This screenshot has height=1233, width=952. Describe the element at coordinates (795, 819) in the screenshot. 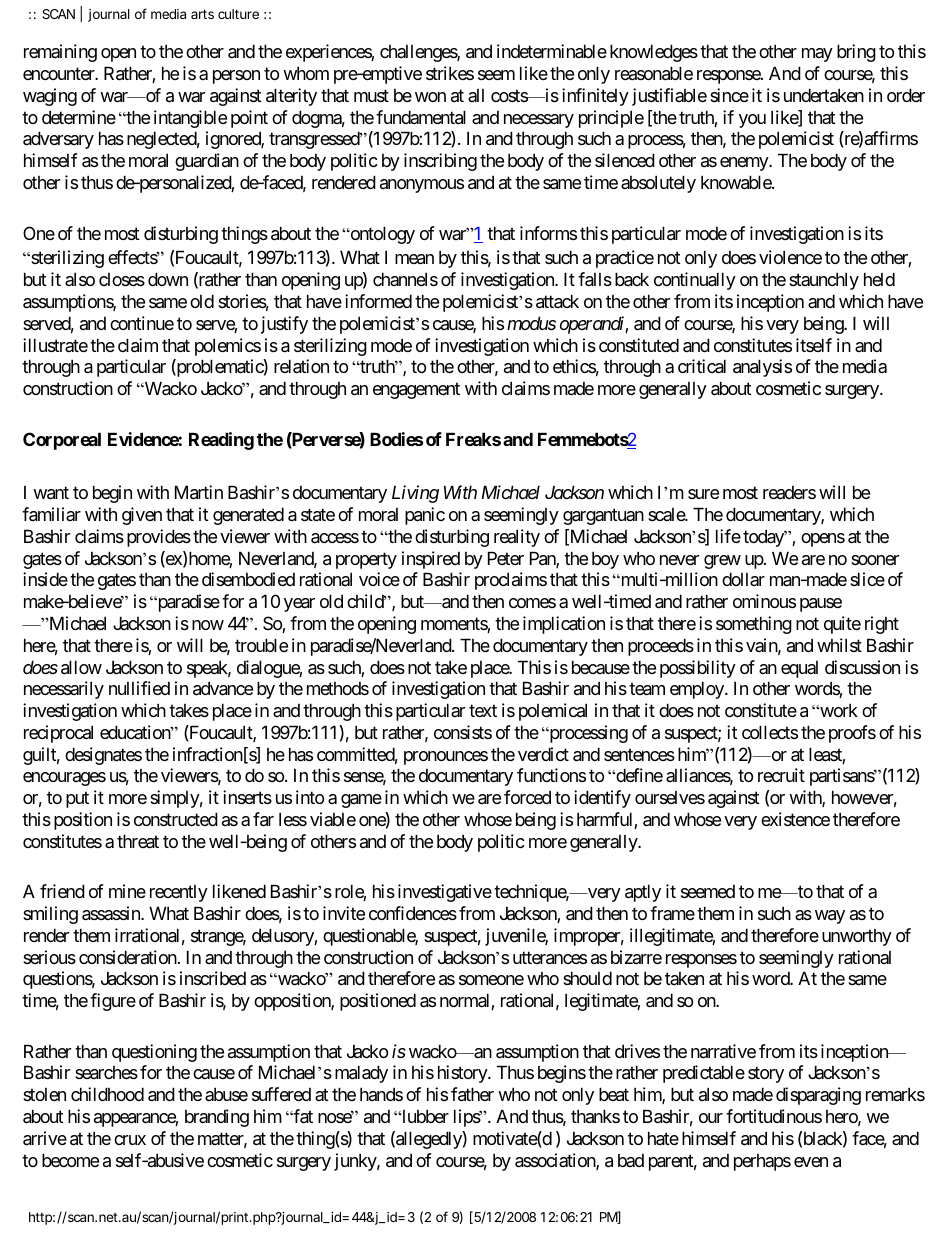

I see `existence` at that location.
